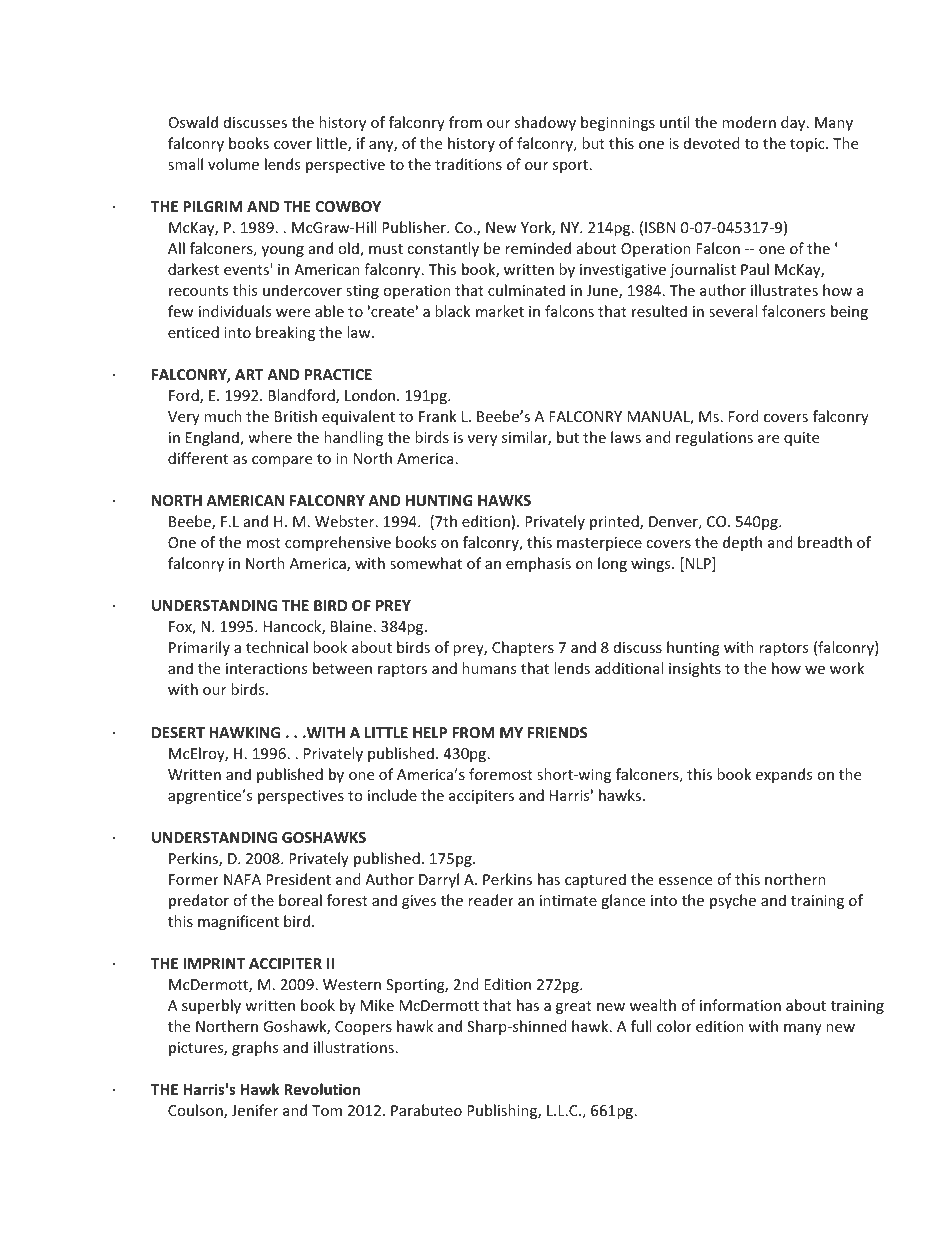 Image resolution: width=952 pixels, height=1233 pixels. I want to click on traditions, so click(468, 164).
